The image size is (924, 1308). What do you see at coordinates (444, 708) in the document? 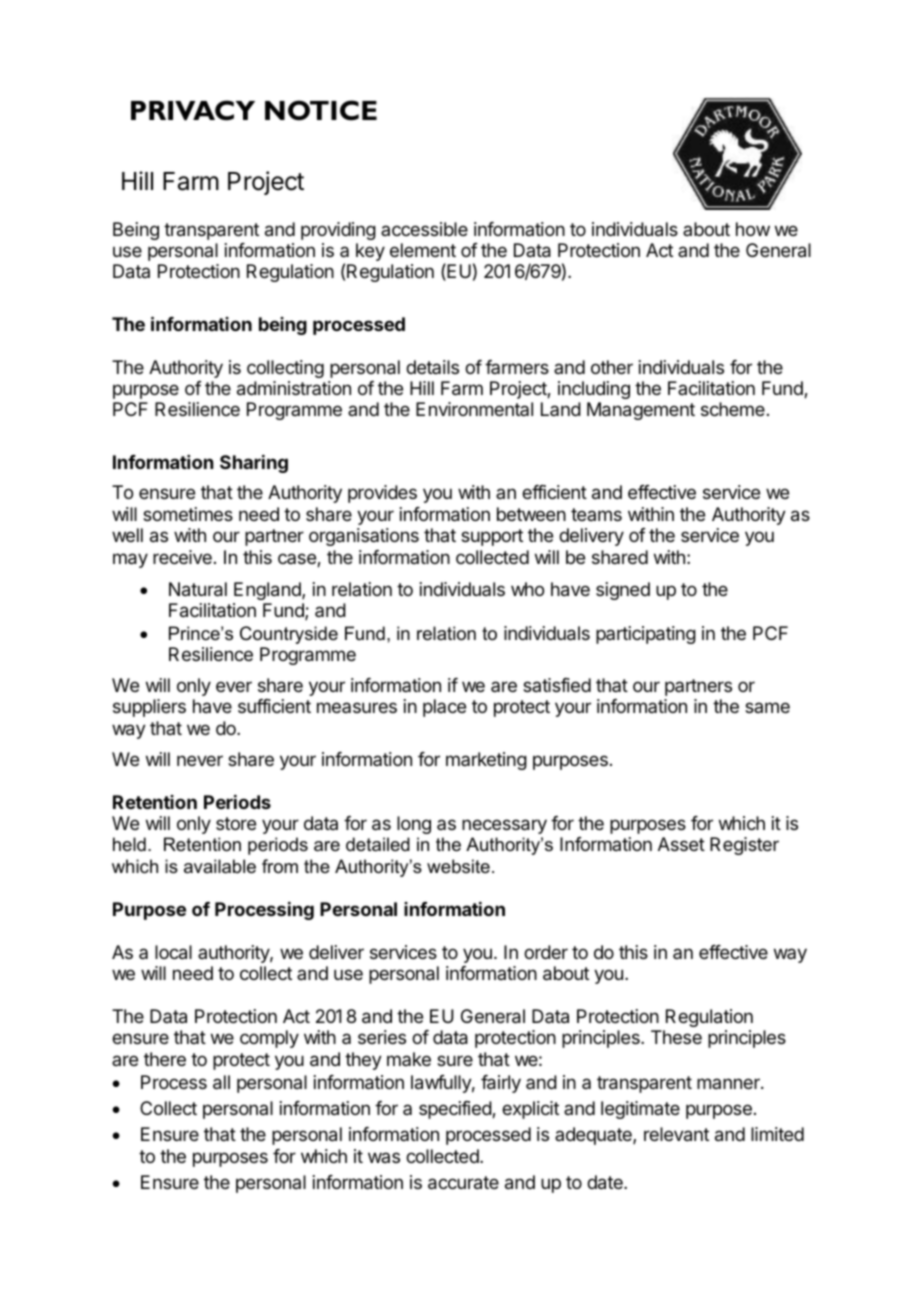
I see `place` at bounding box center [444, 708].
